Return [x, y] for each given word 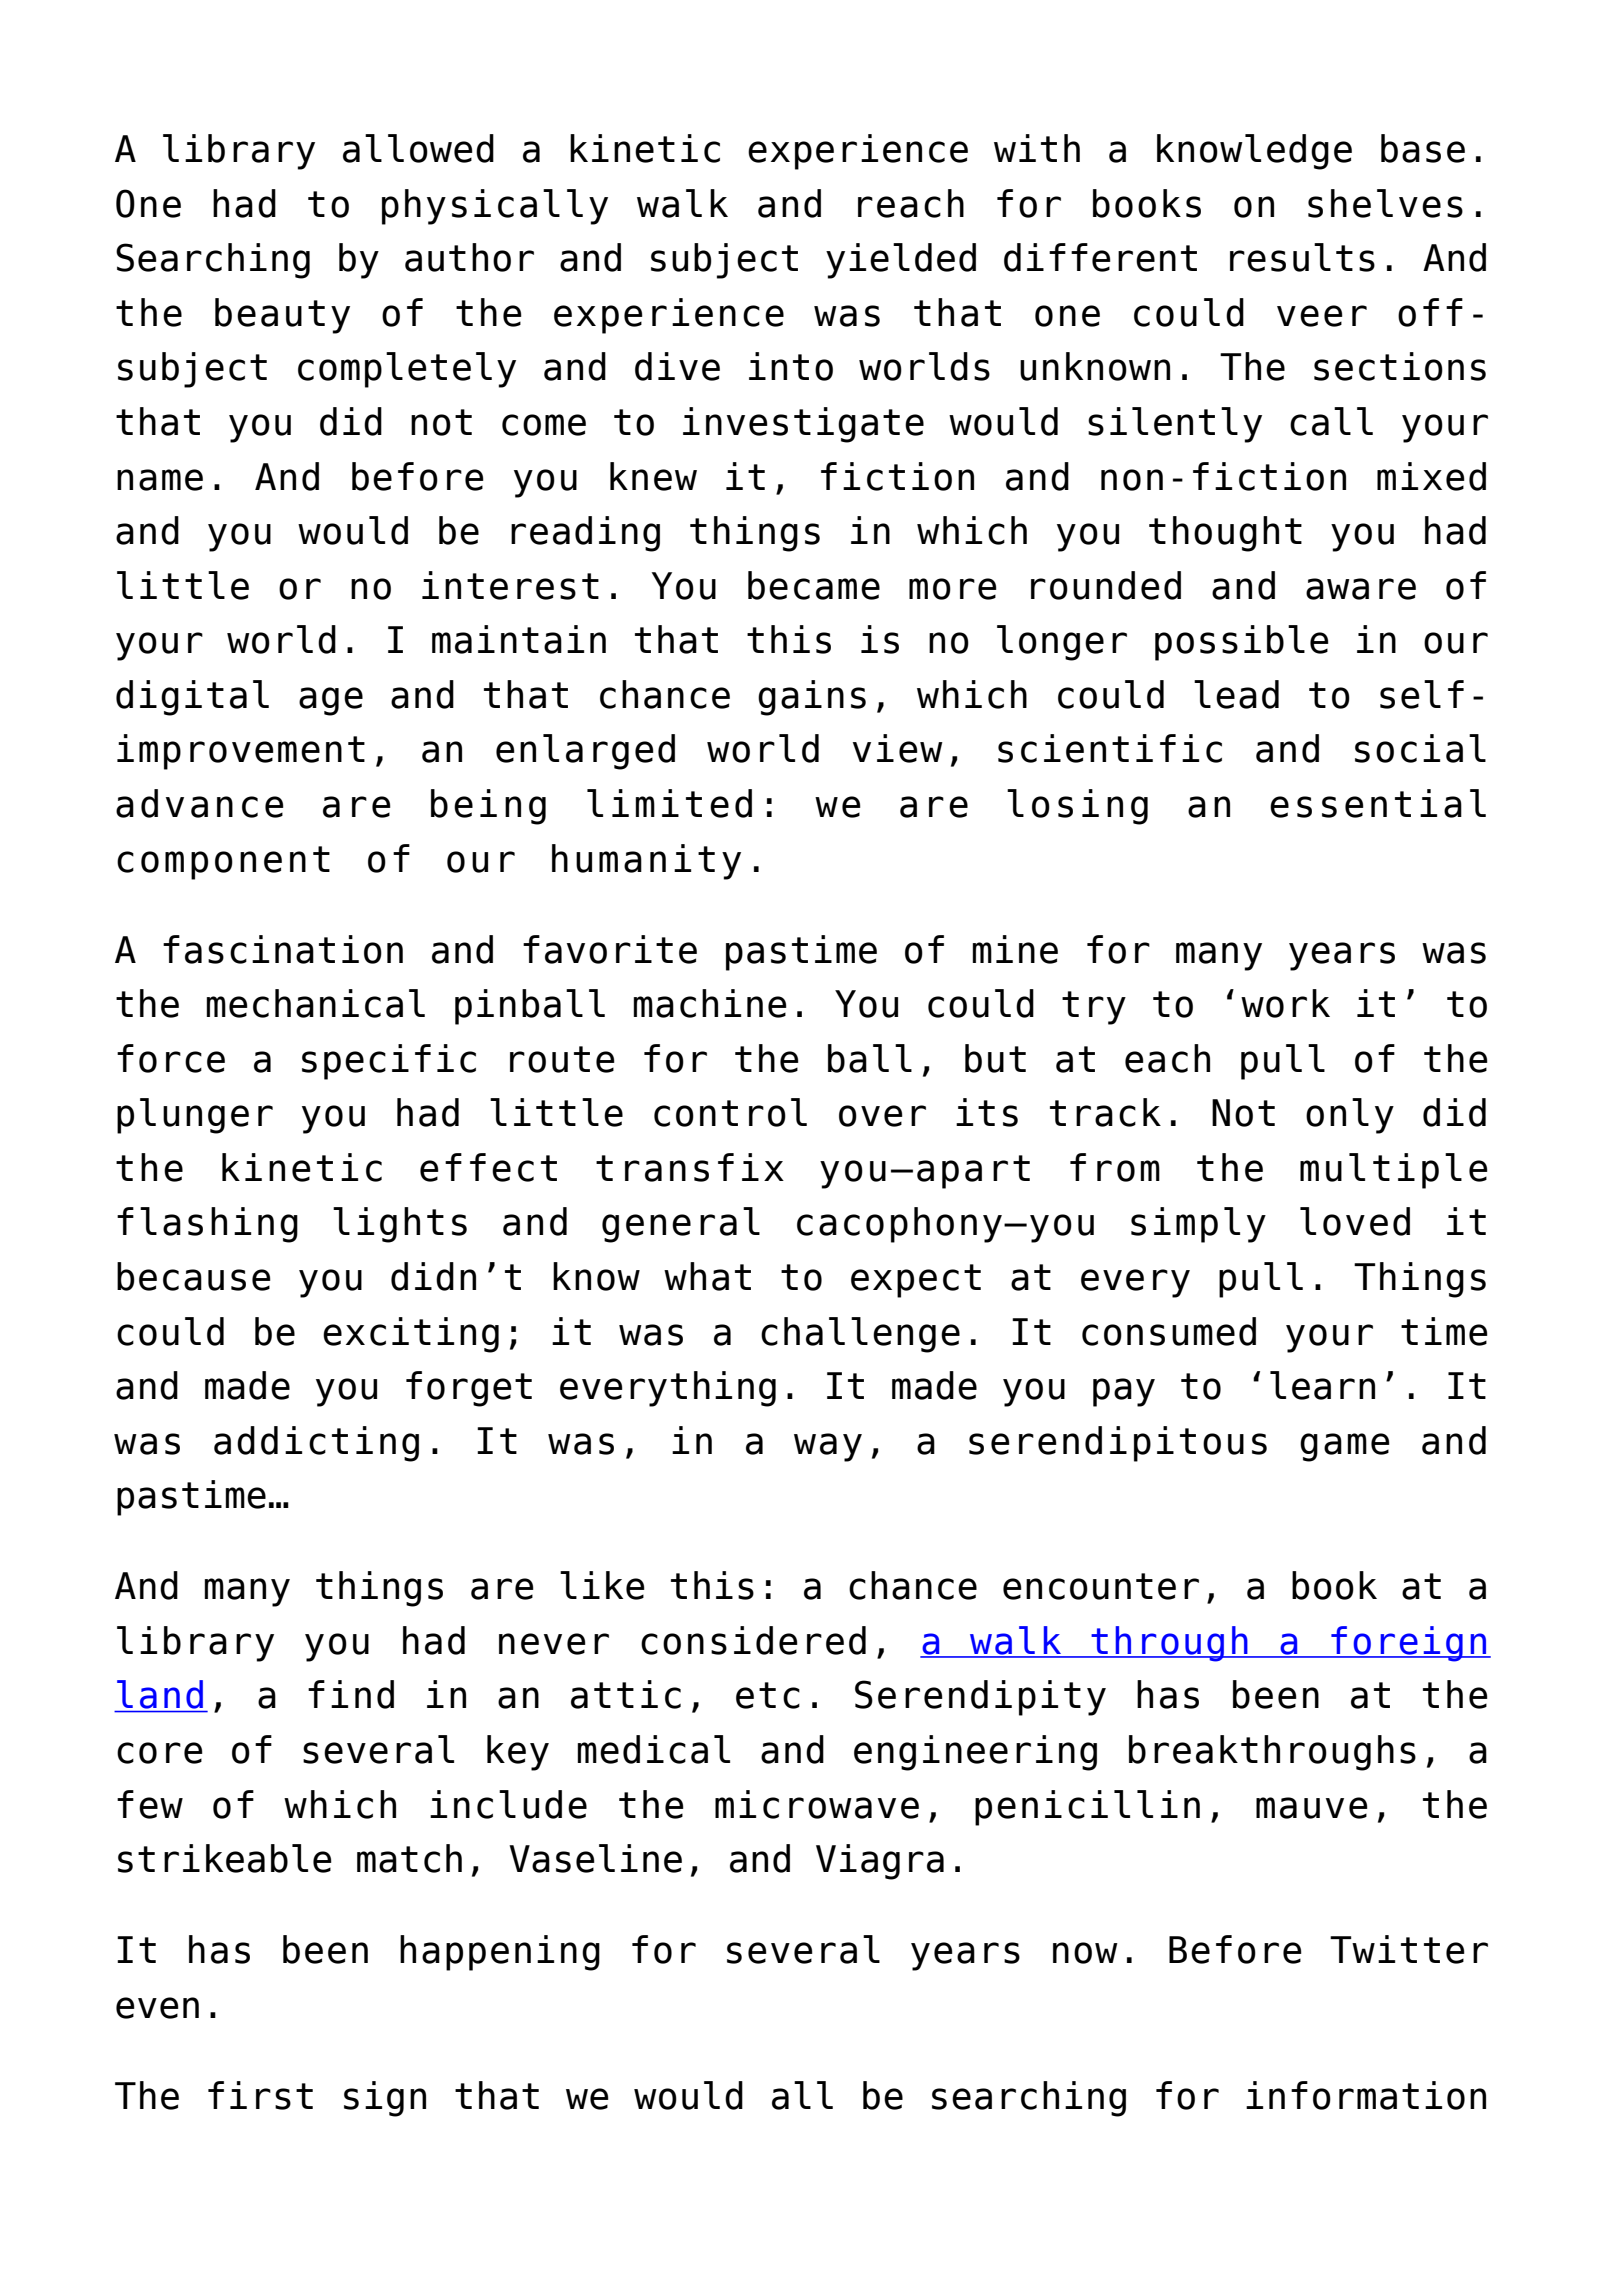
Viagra [880, 1862]
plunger [195, 1116]
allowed [418, 148]
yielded [901, 261]
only [1350, 1116]
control [730, 1112]
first [260, 2095]
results [1302, 257]
